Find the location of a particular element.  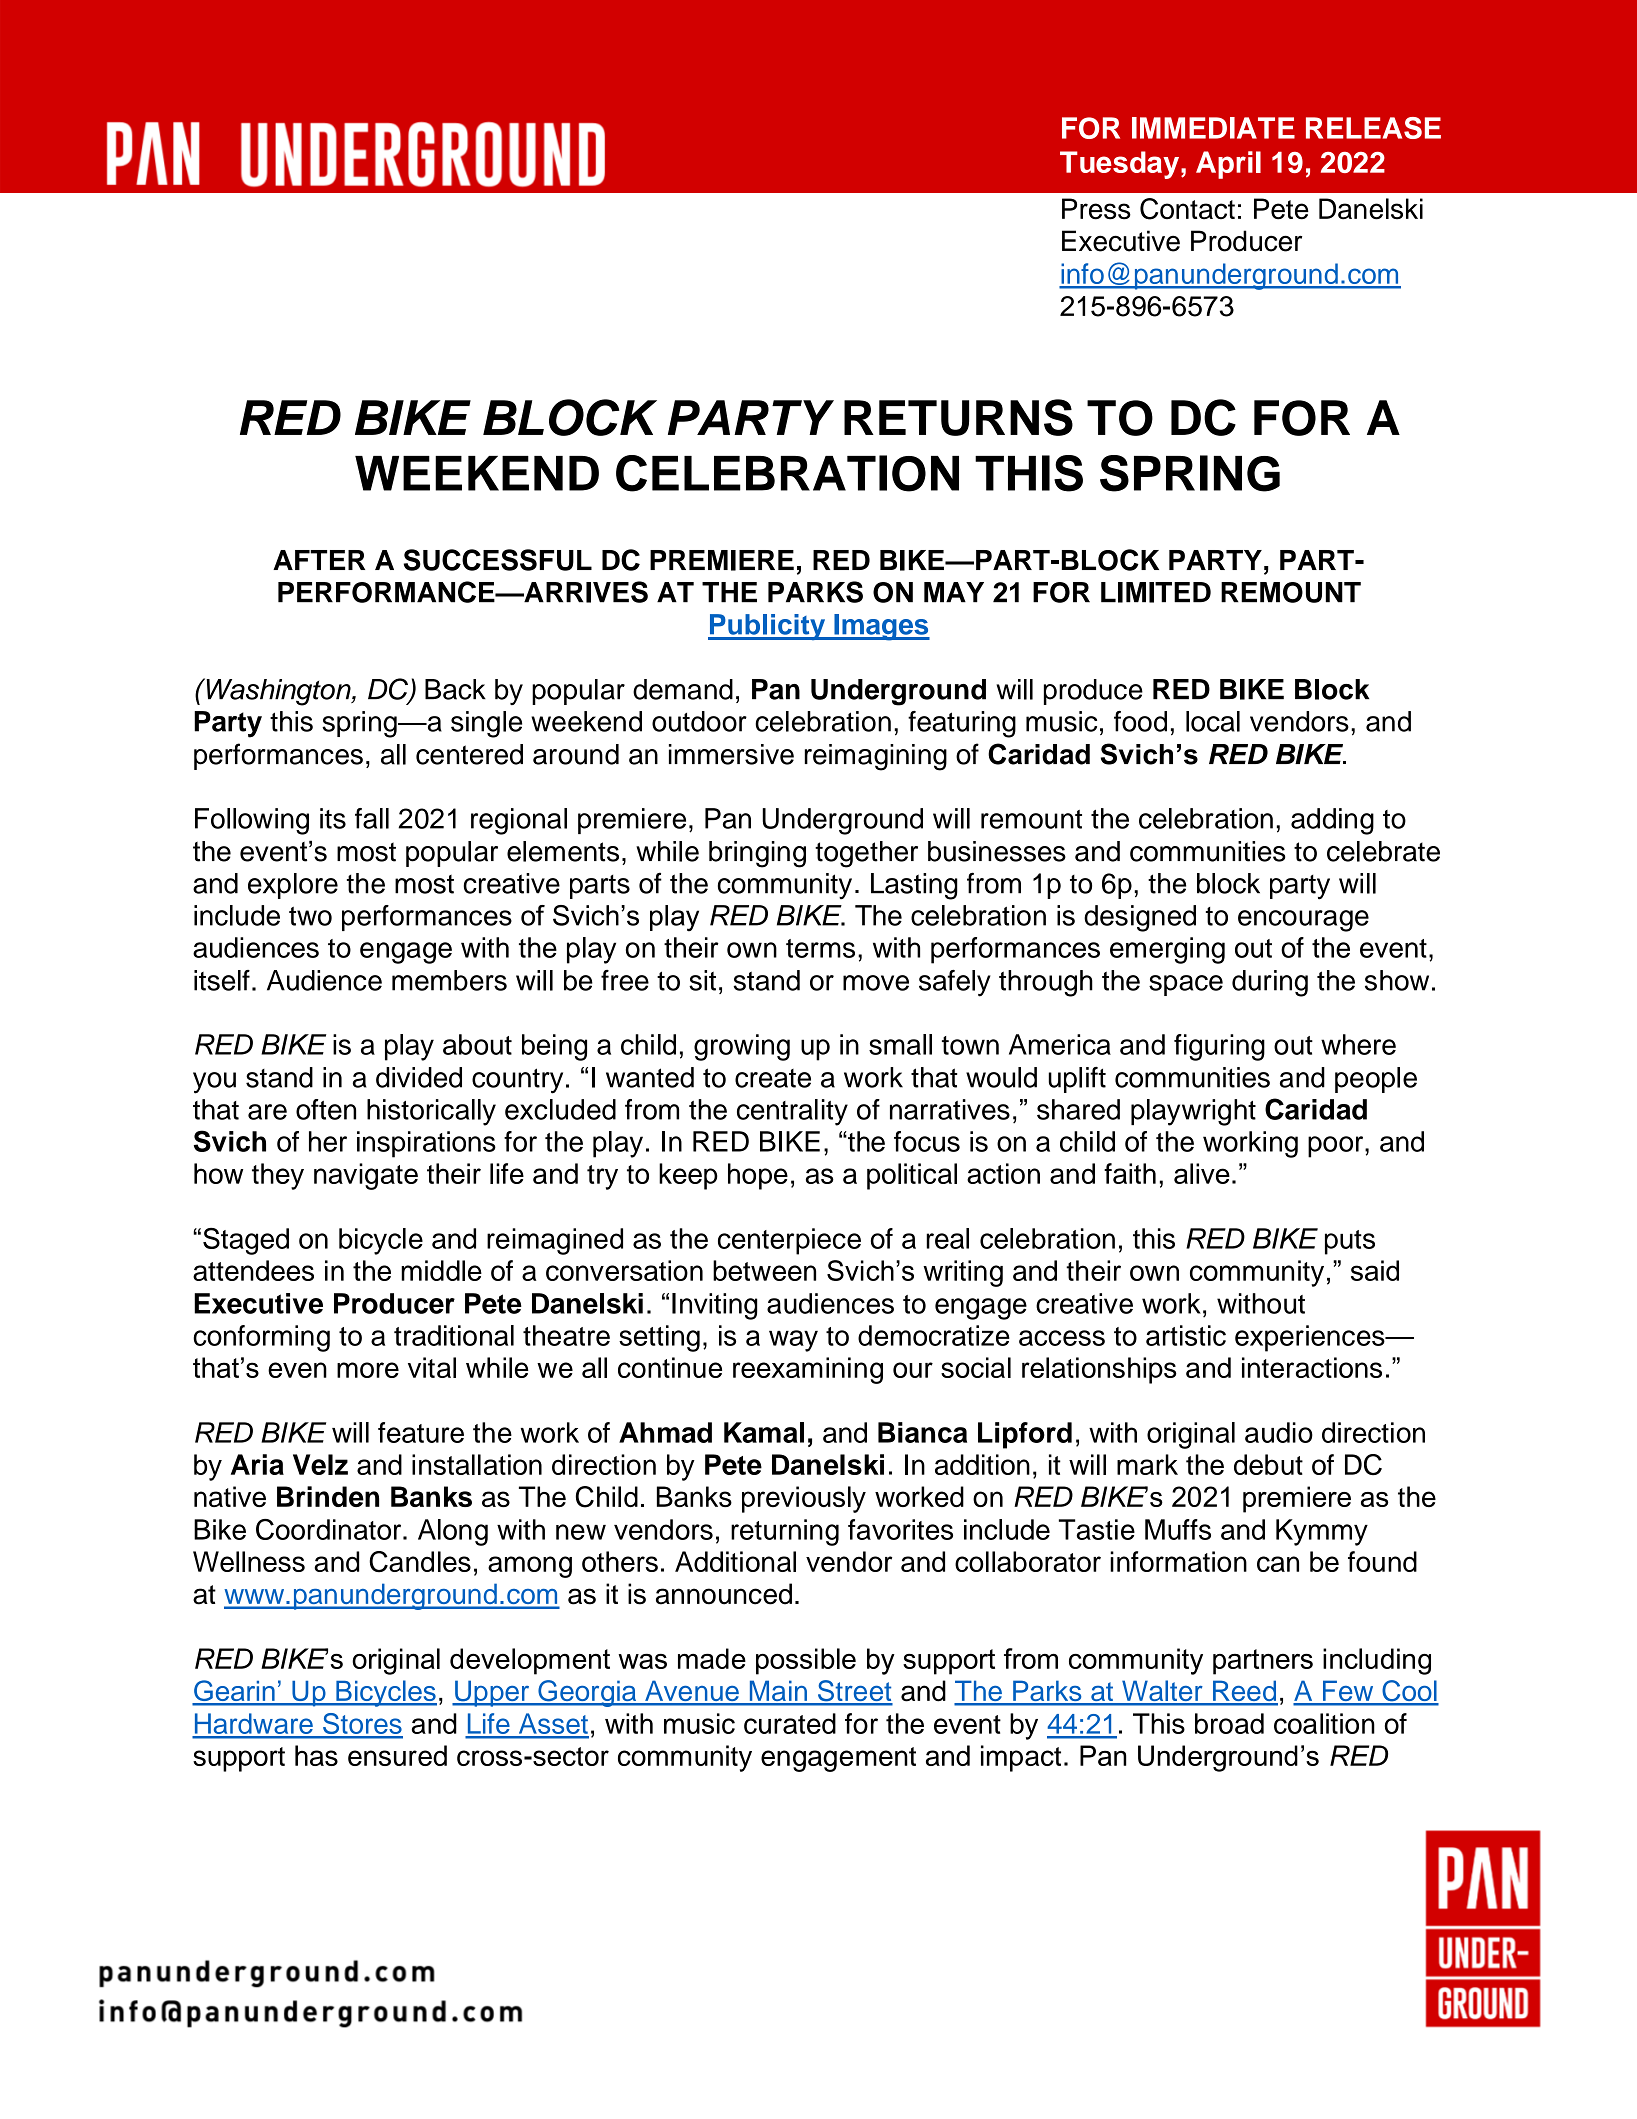

local is located at coordinates (1213, 721).
